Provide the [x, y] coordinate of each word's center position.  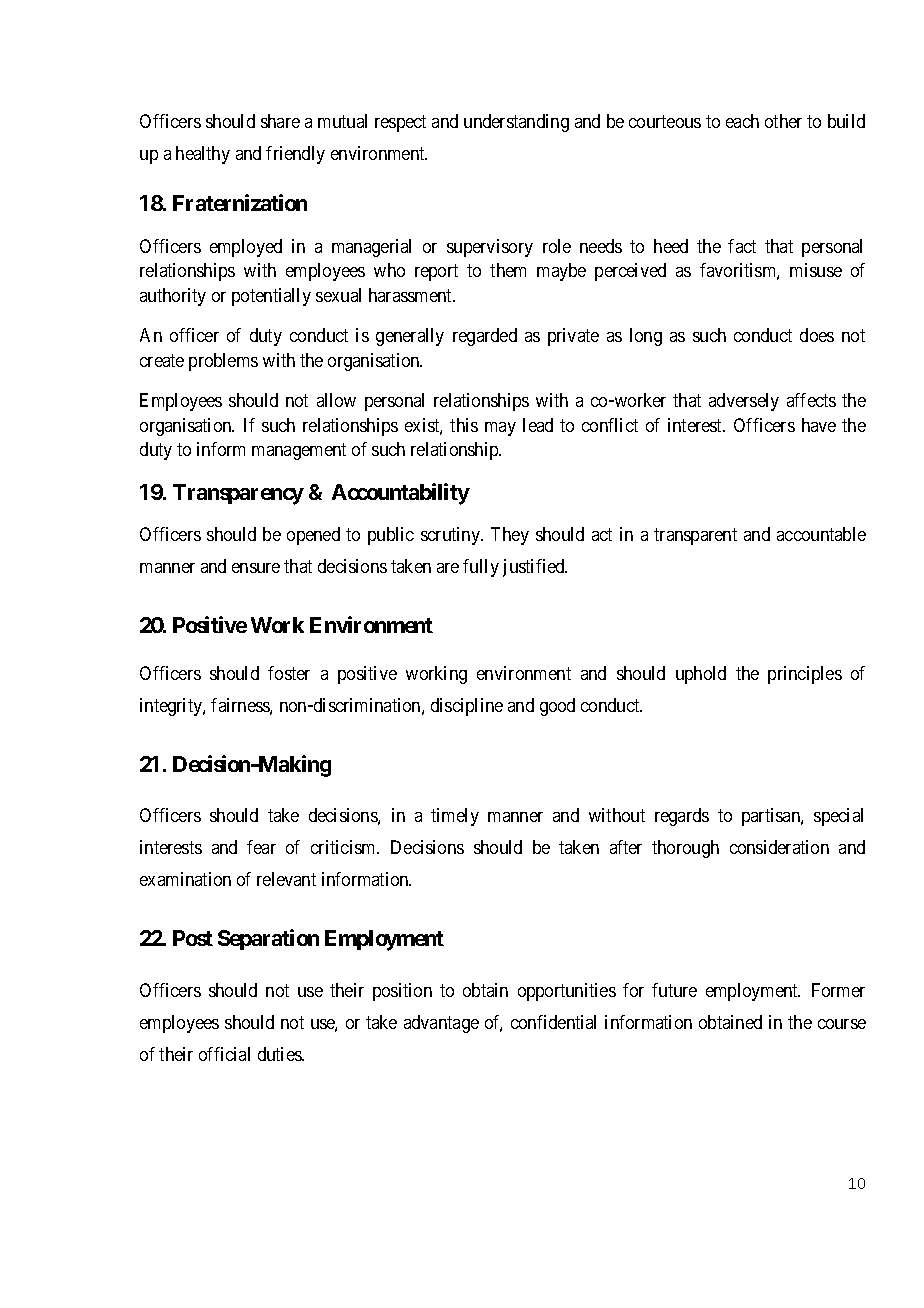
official [224, 1054]
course [842, 1024]
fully [481, 568]
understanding [516, 123]
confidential [553, 1022]
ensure [256, 568]
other [783, 121]
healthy [203, 155]
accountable [821, 534]
